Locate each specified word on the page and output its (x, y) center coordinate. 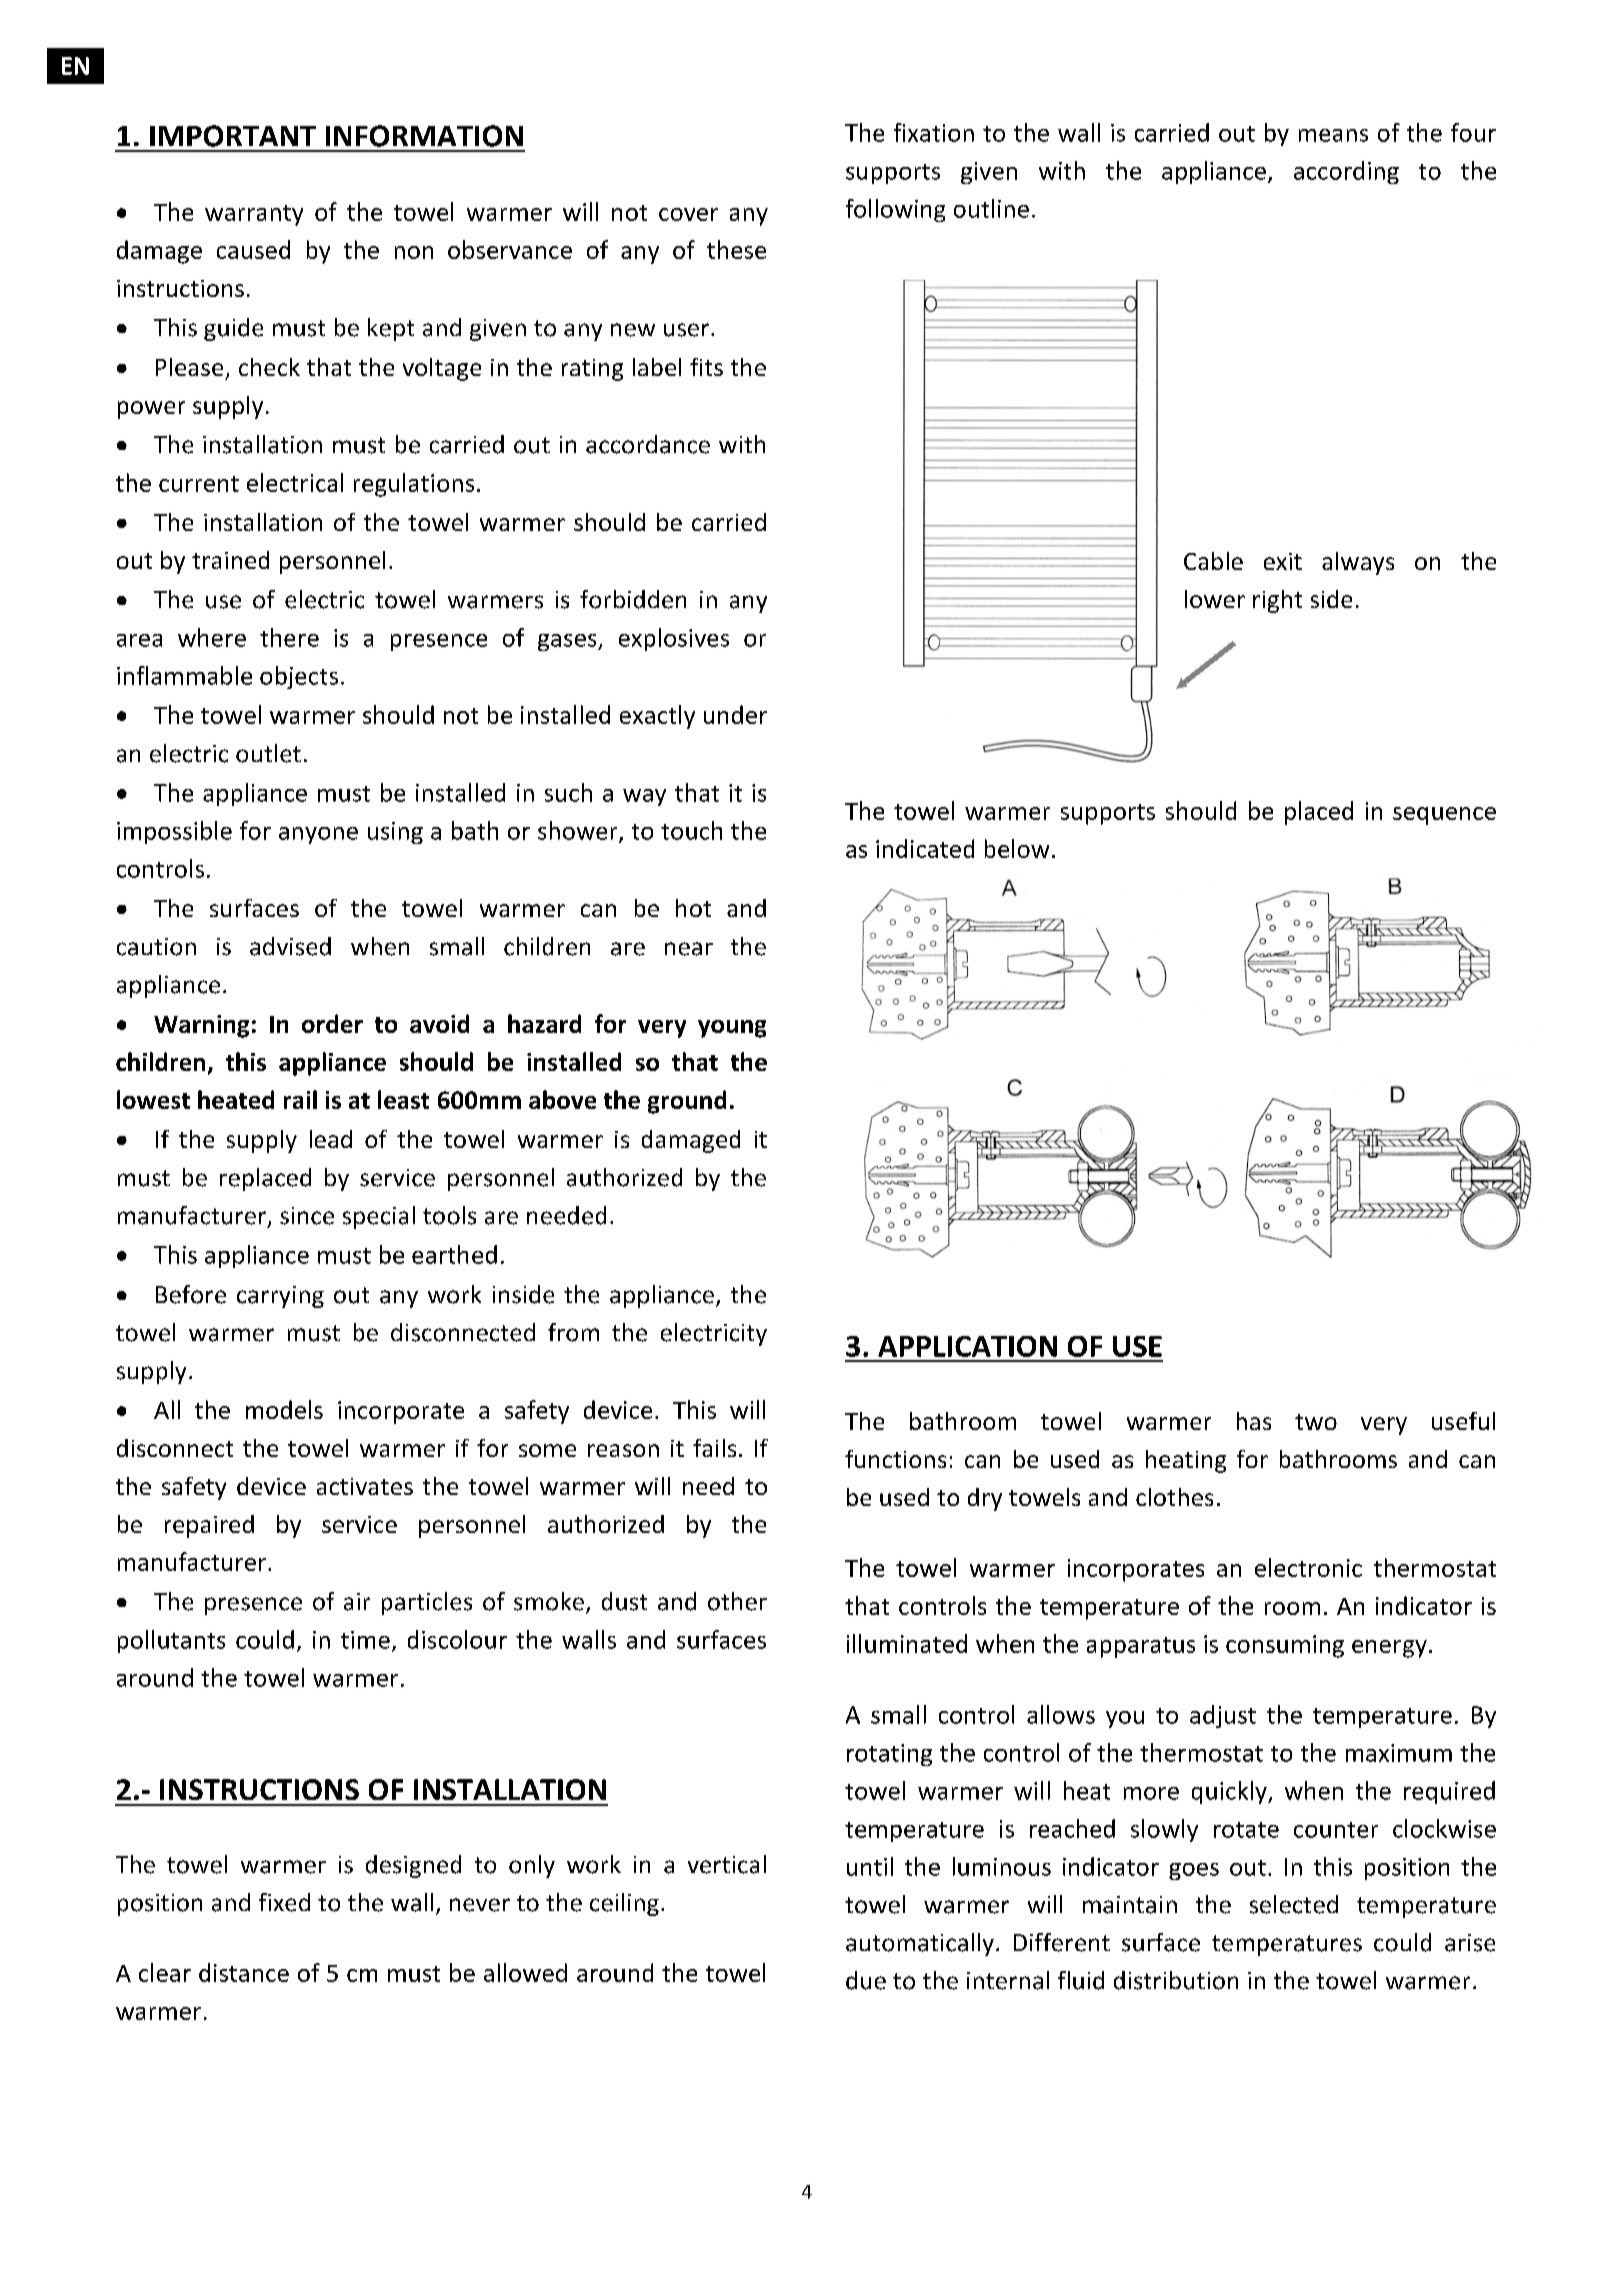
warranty (254, 215)
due (866, 1980)
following (895, 210)
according (1346, 172)
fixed (284, 1902)
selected (1294, 1904)
